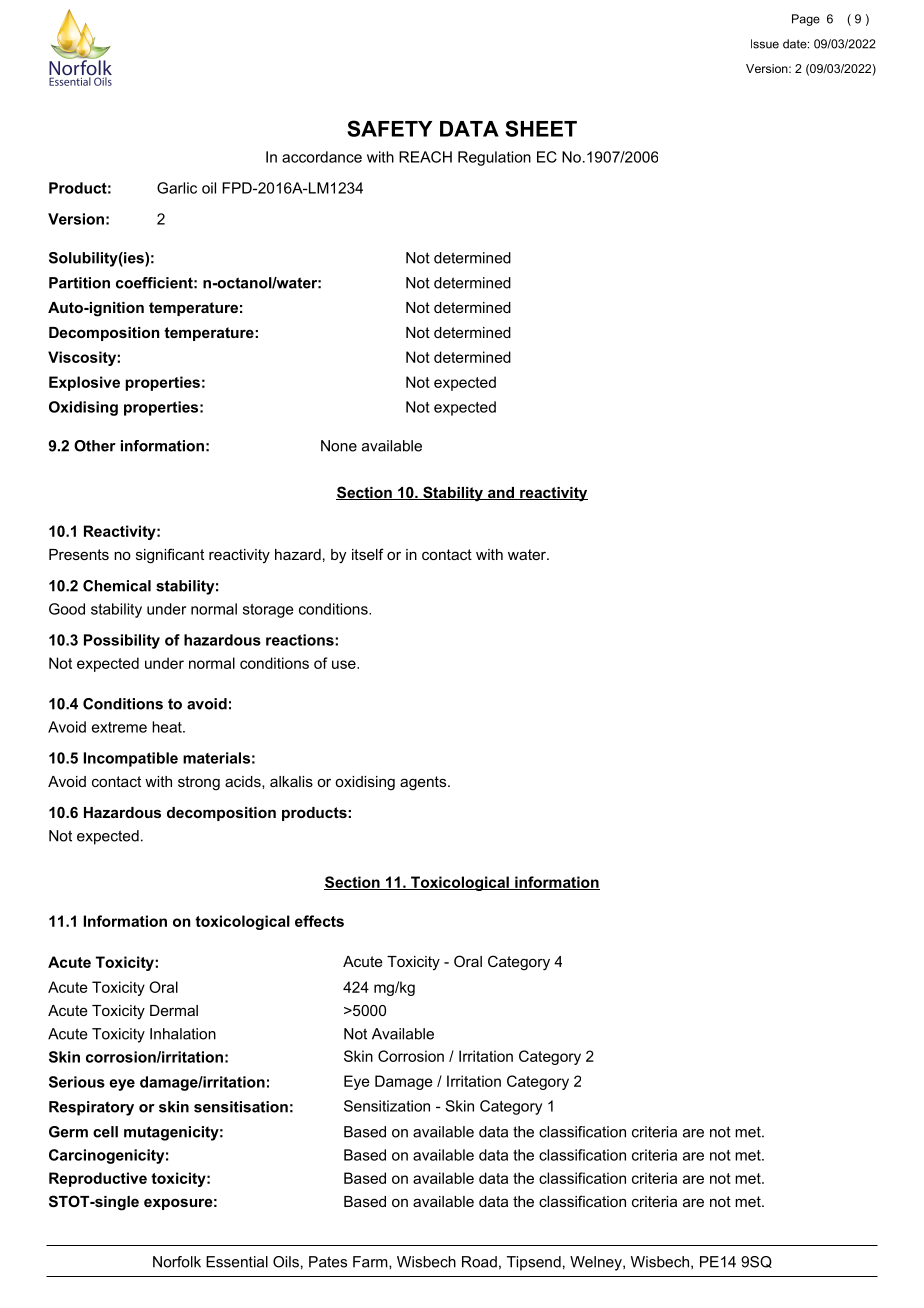 The height and width of the page is (1308, 924). What do you see at coordinates (371, 1262) in the page?
I see `Farm` at bounding box center [371, 1262].
